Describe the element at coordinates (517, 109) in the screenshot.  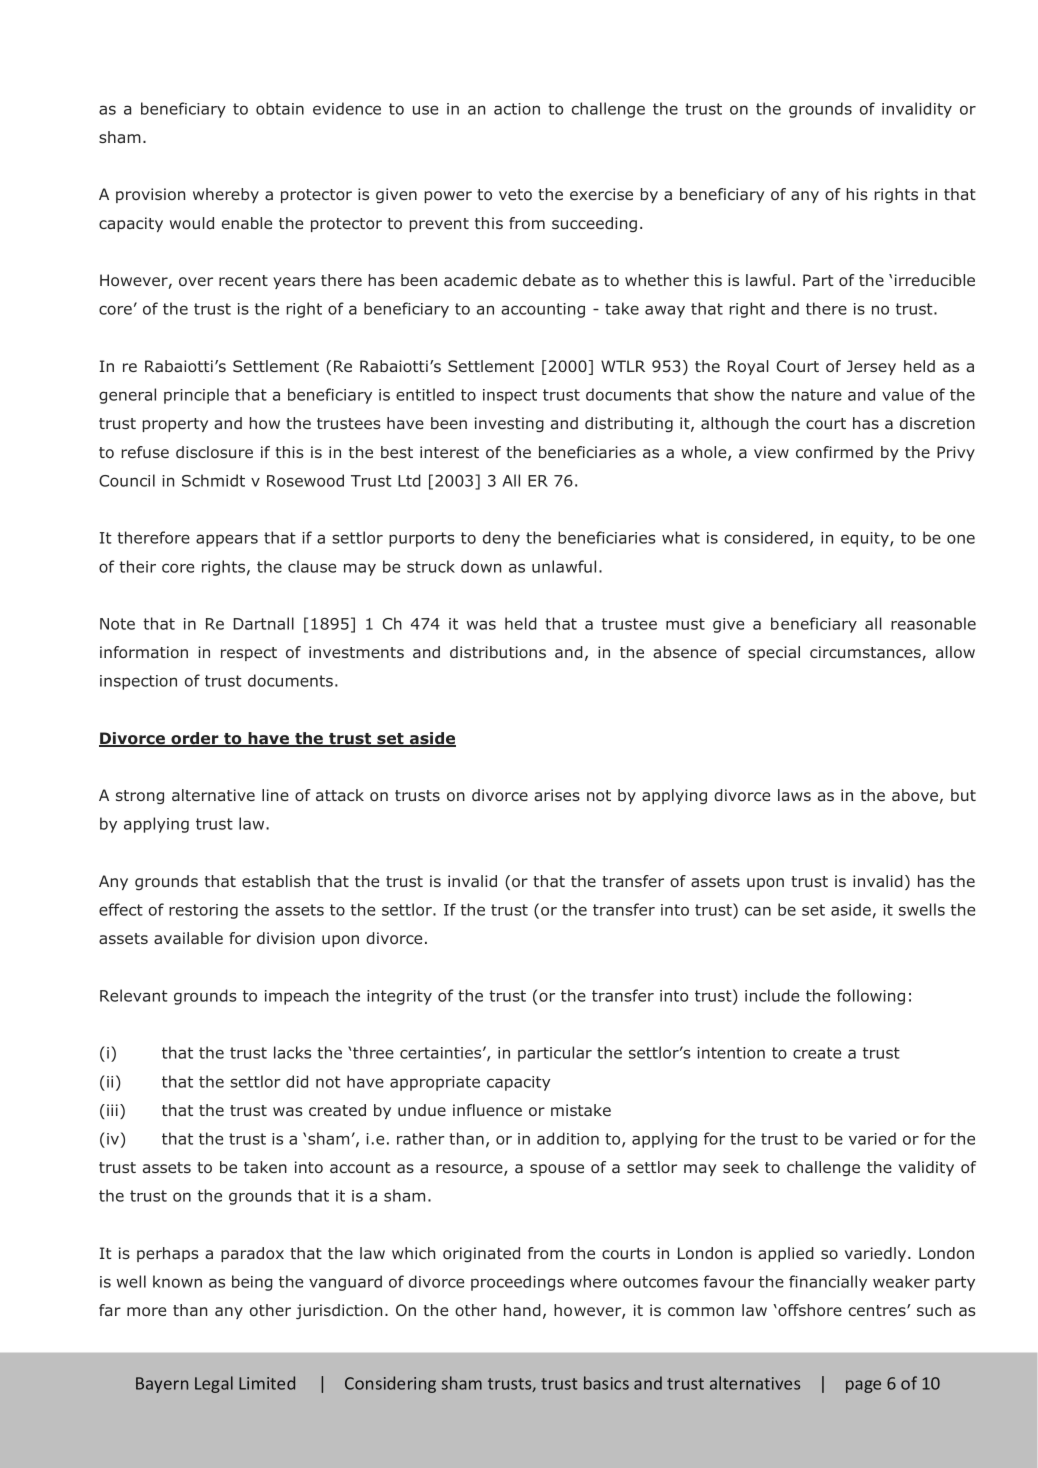
I see `action` at that location.
